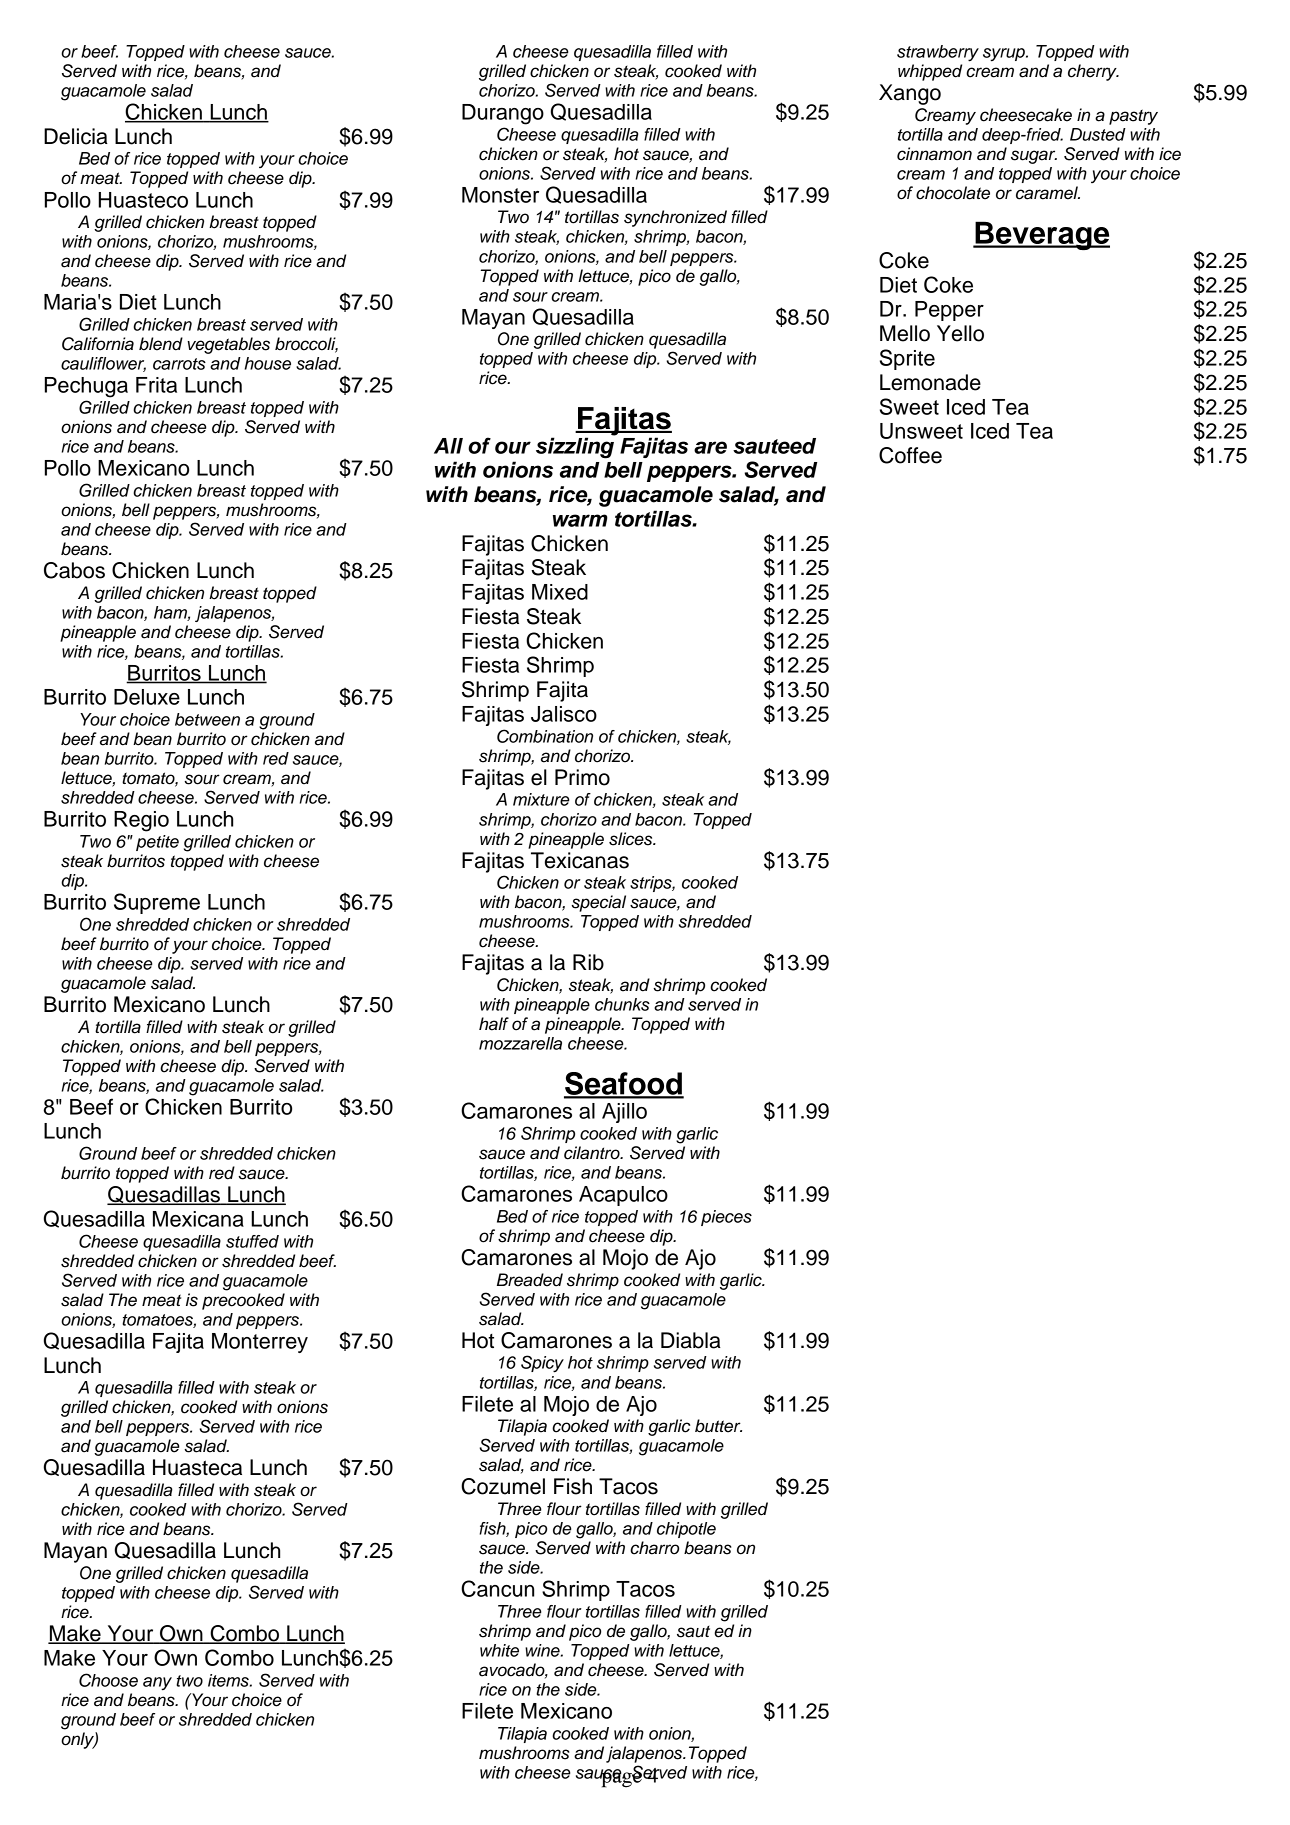 This screenshot has height=1825, width=1290. Describe the element at coordinates (147, 697) in the screenshot. I see `Deluxe` at that location.
